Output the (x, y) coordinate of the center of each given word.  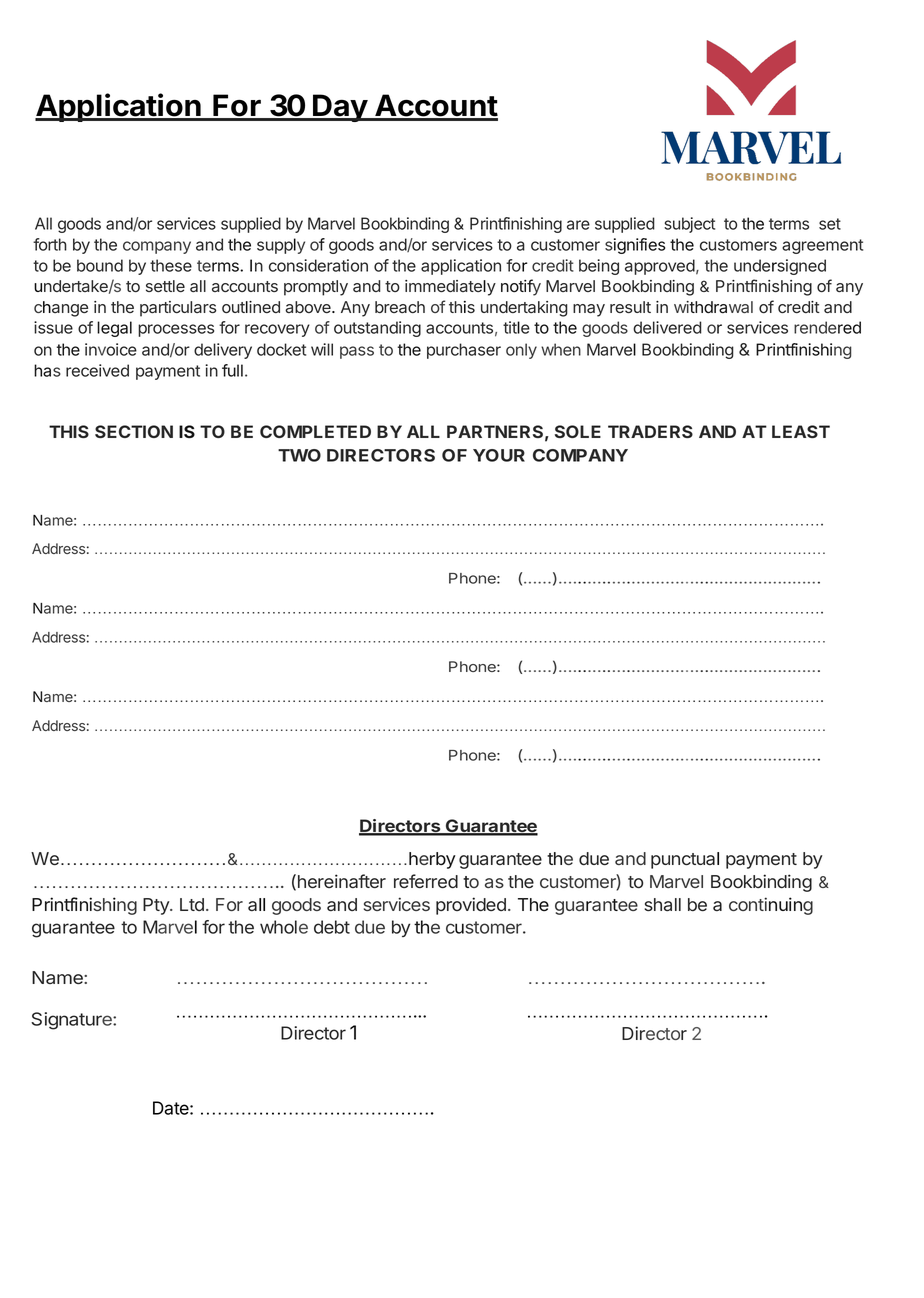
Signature (72, 1021)
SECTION (134, 431)
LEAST (801, 431)
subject (689, 225)
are (578, 225)
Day (340, 108)
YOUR (499, 455)
